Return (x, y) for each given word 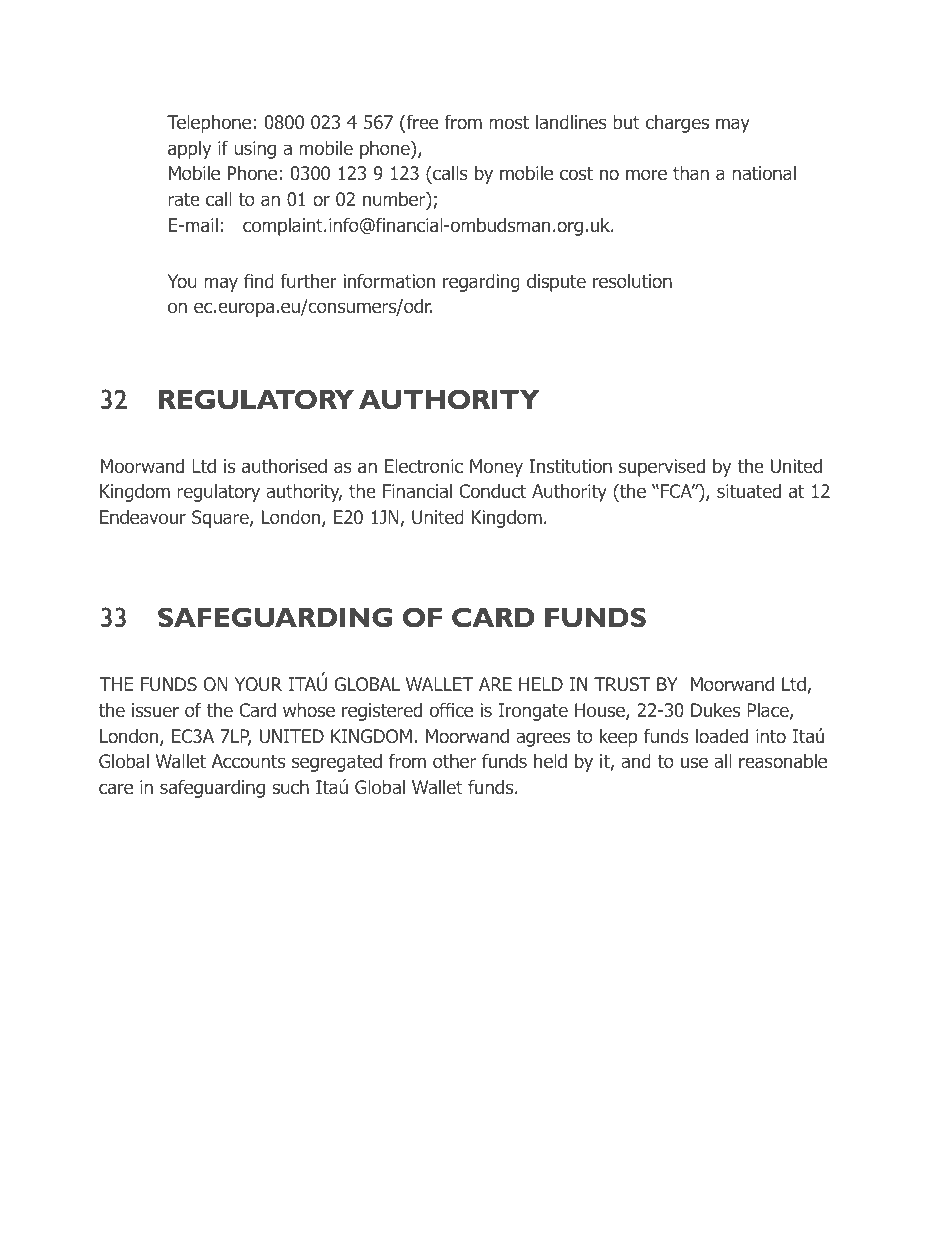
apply (189, 150)
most (509, 123)
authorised (284, 466)
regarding (481, 283)
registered (382, 712)
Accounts (248, 761)
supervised (662, 468)
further (309, 280)
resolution (632, 281)
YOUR (258, 684)
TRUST (622, 684)
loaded (722, 736)
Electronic (424, 466)
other (454, 761)
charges (677, 124)
